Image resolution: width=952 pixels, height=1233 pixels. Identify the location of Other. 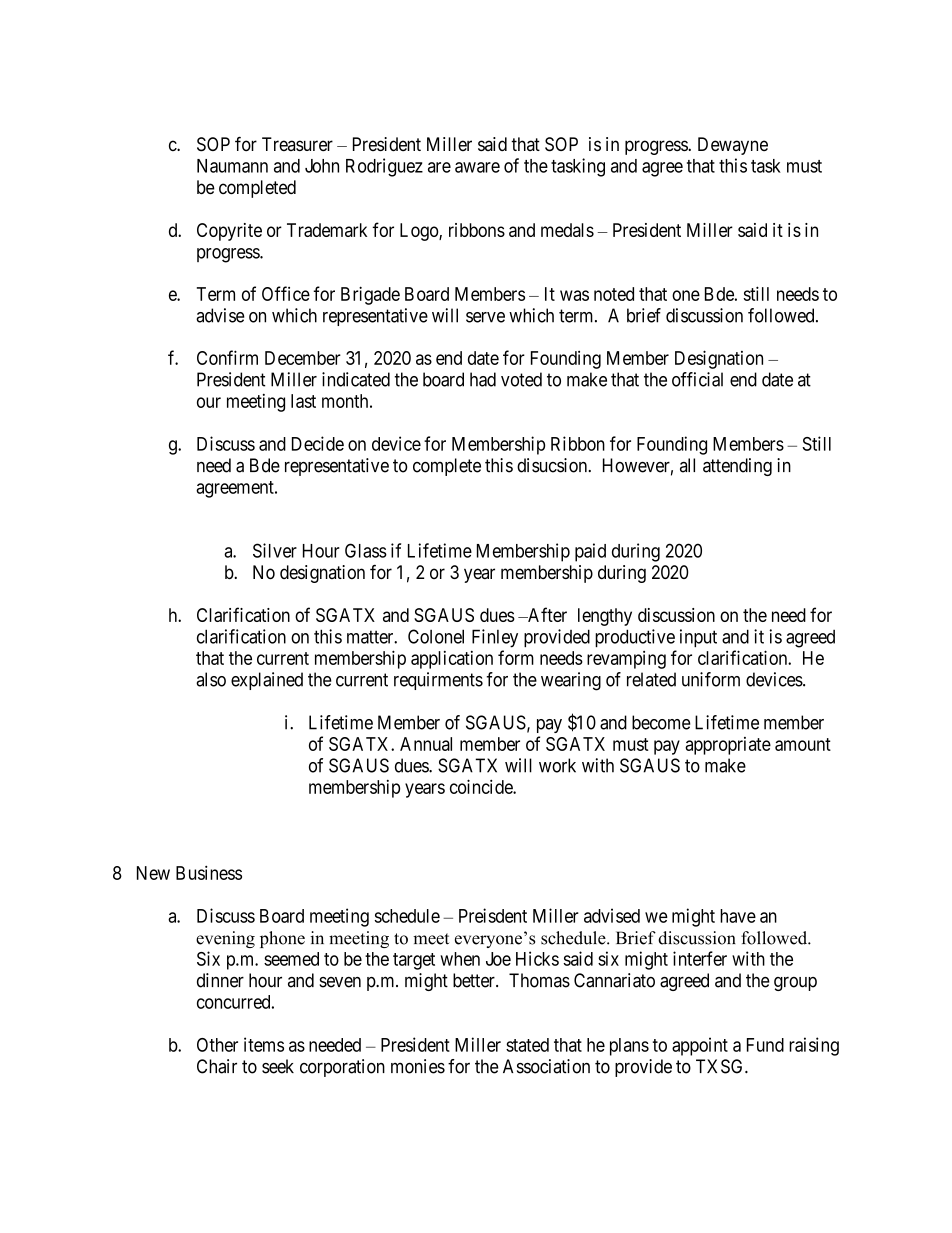
(217, 1045).
